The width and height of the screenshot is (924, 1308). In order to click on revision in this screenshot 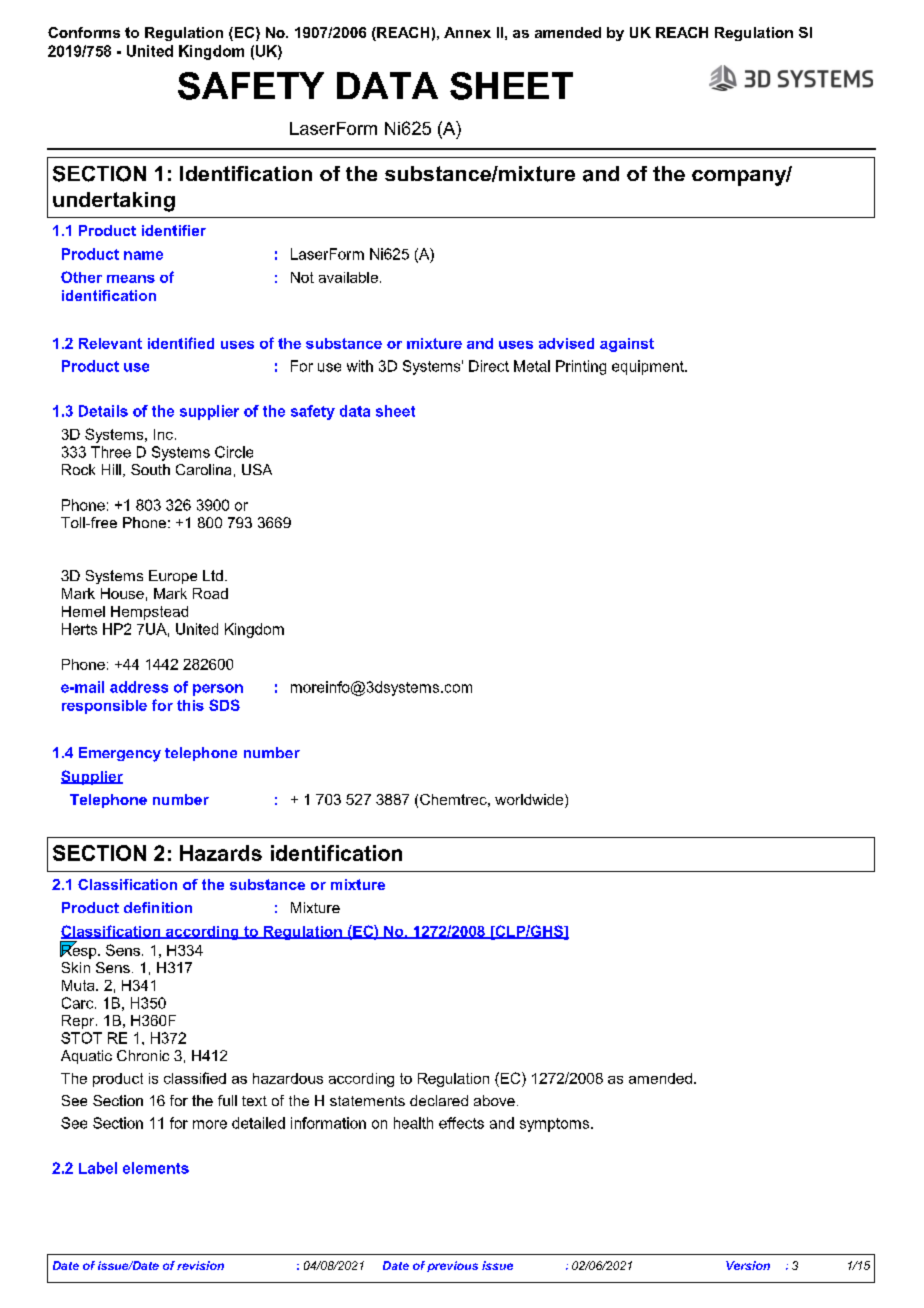, I will do `click(200, 1265)`.
